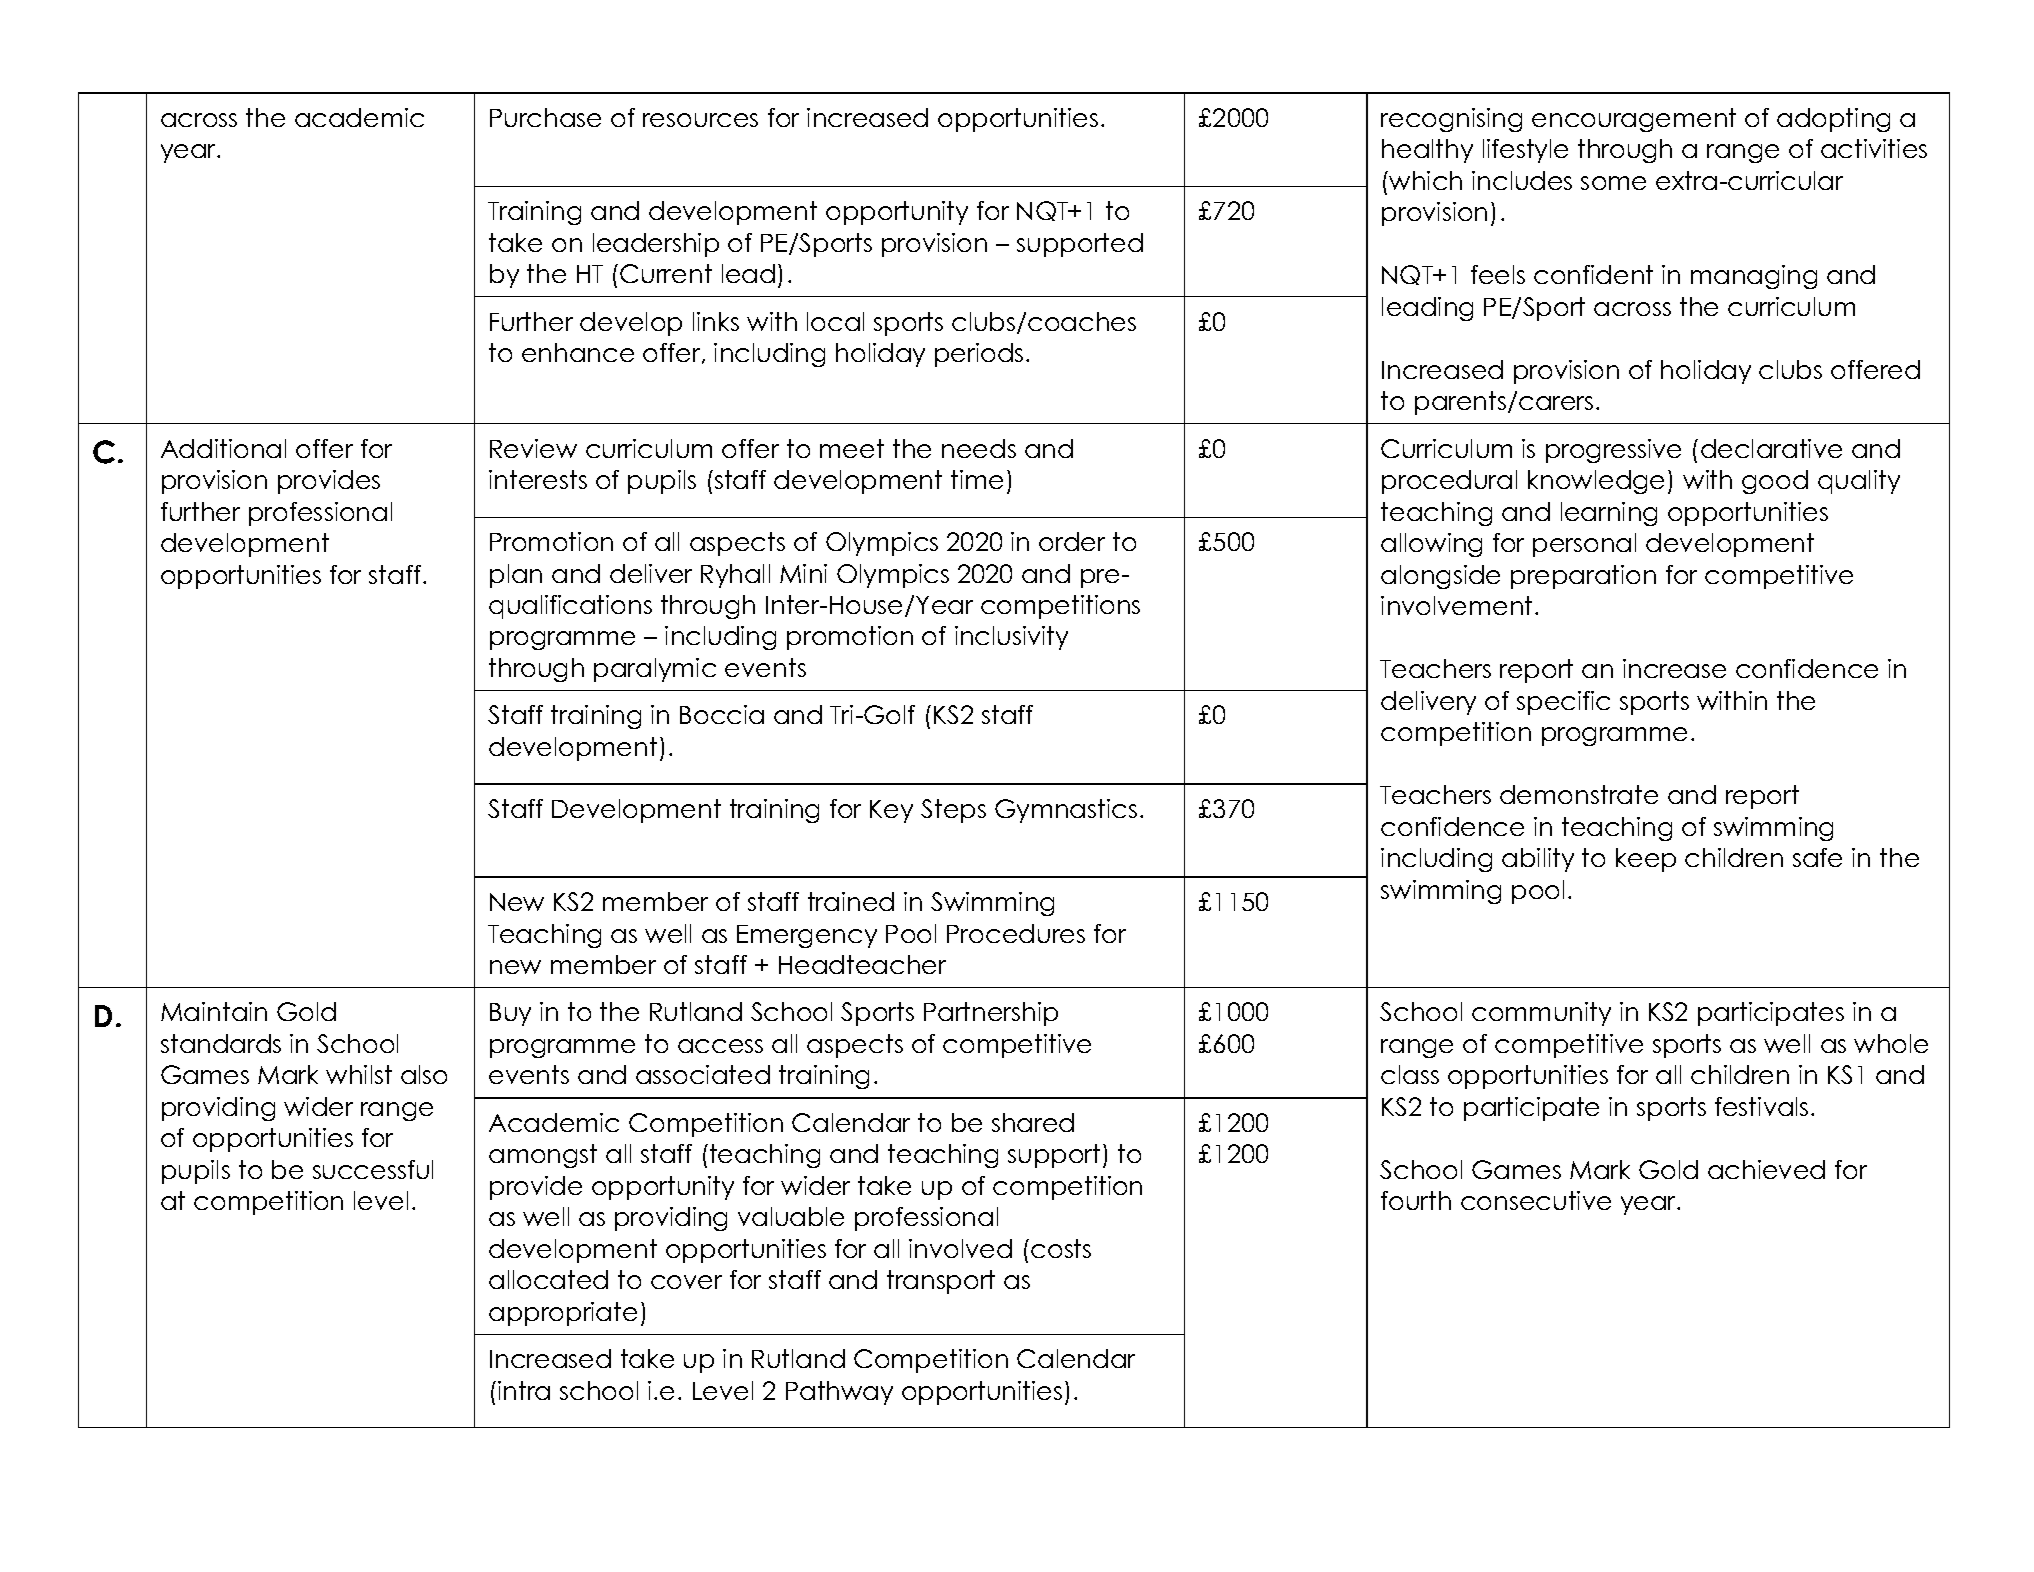 The width and height of the screenshot is (2034, 1572). Describe the element at coordinates (524, 1390) in the screenshot. I see `intra` at that location.
